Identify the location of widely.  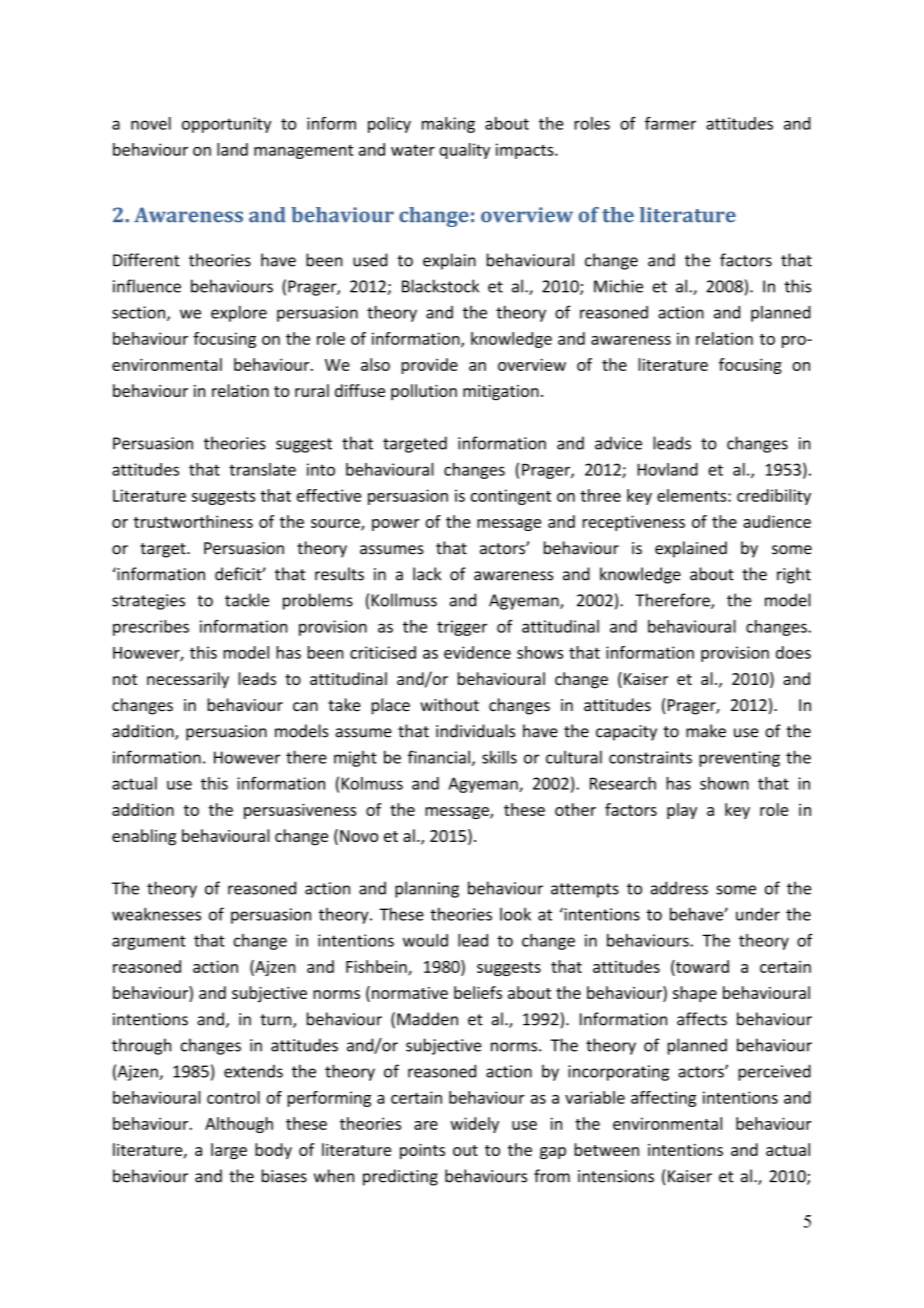
(474, 1125).
